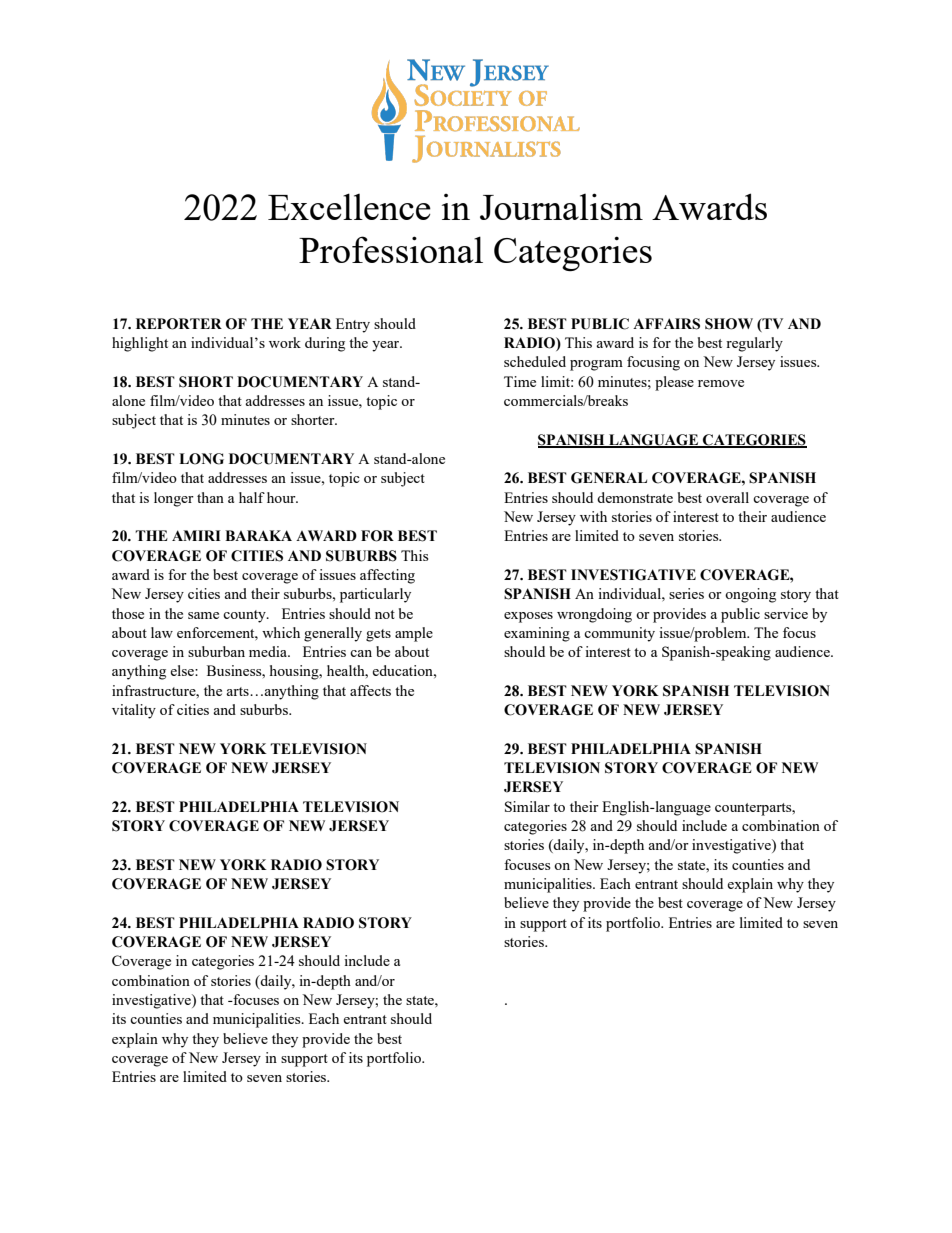 The height and width of the screenshot is (1233, 952). Describe the element at coordinates (527, 806) in the screenshot. I see `Similar` at that location.
